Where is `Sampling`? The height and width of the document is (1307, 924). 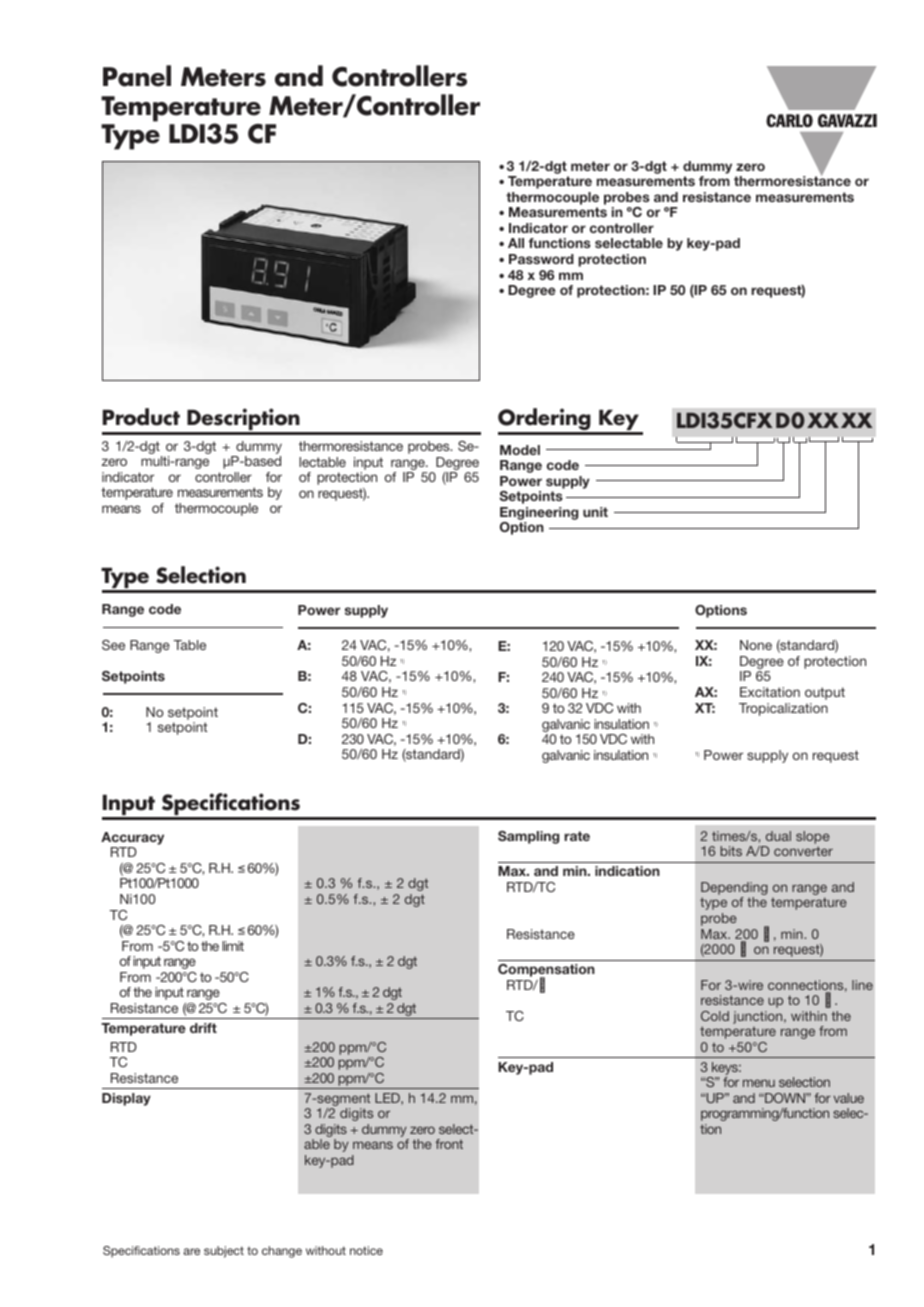 Sampling is located at coordinates (528, 837).
